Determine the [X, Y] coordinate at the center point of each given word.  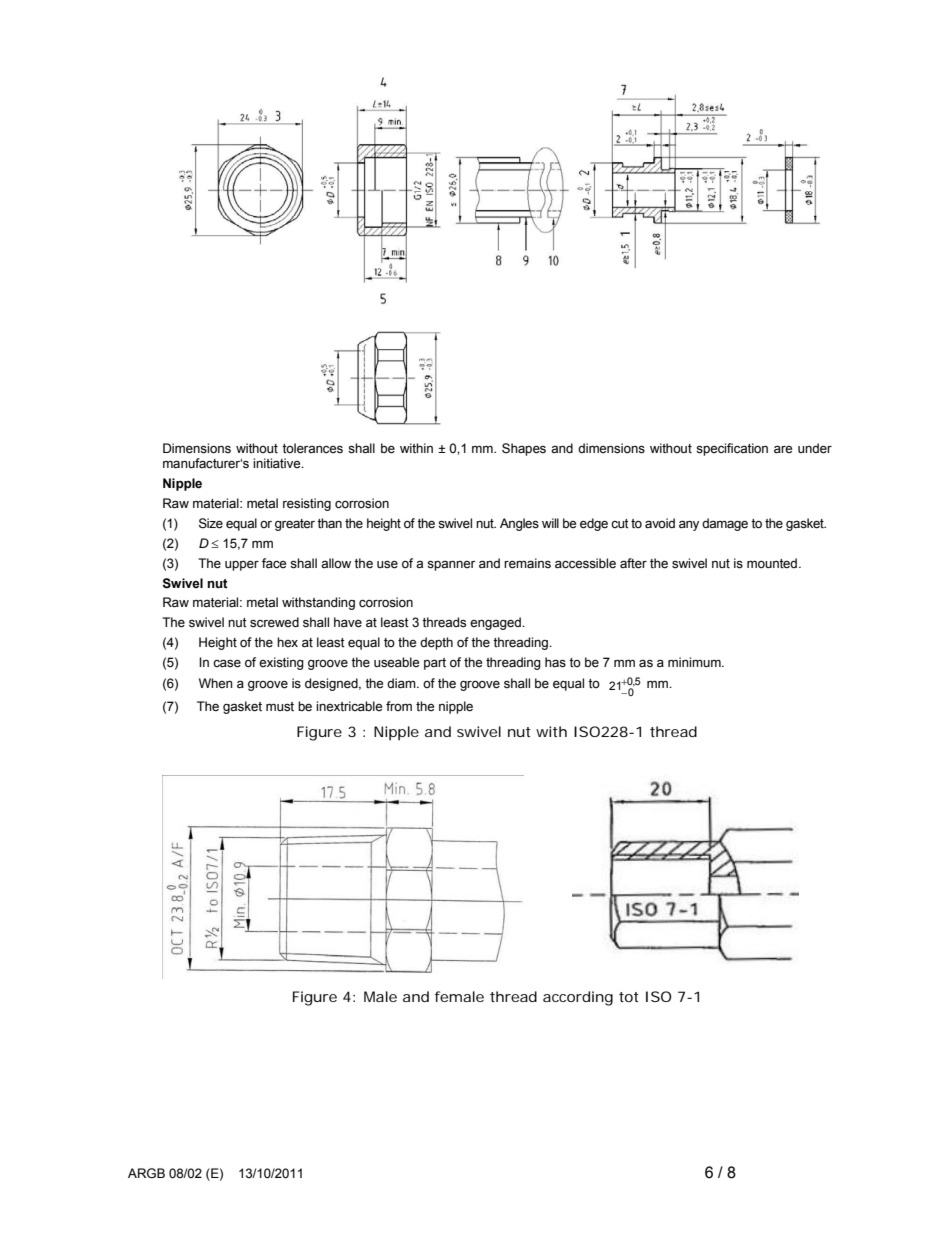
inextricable [349, 706]
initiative [278, 463]
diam [402, 683]
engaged [496, 623]
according [578, 998]
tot [629, 997]
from [399, 706]
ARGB [146, 1173]
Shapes [524, 449]
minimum [695, 662]
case [227, 663]
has [555, 662]
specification [732, 449]
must [280, 707]
